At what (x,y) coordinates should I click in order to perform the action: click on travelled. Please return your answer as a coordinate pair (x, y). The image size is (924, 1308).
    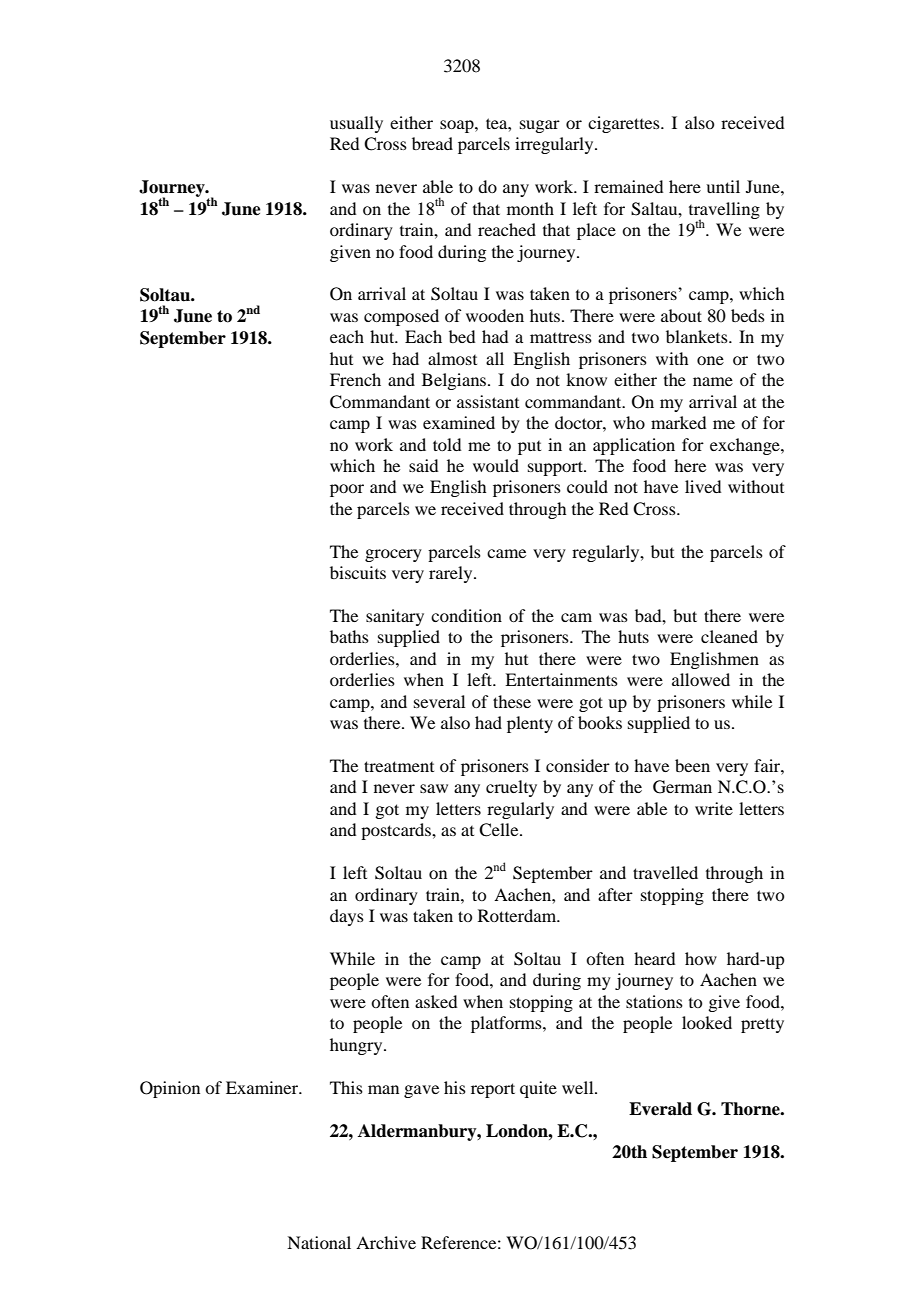
    Looking at the image, I should click on (665, 872).
